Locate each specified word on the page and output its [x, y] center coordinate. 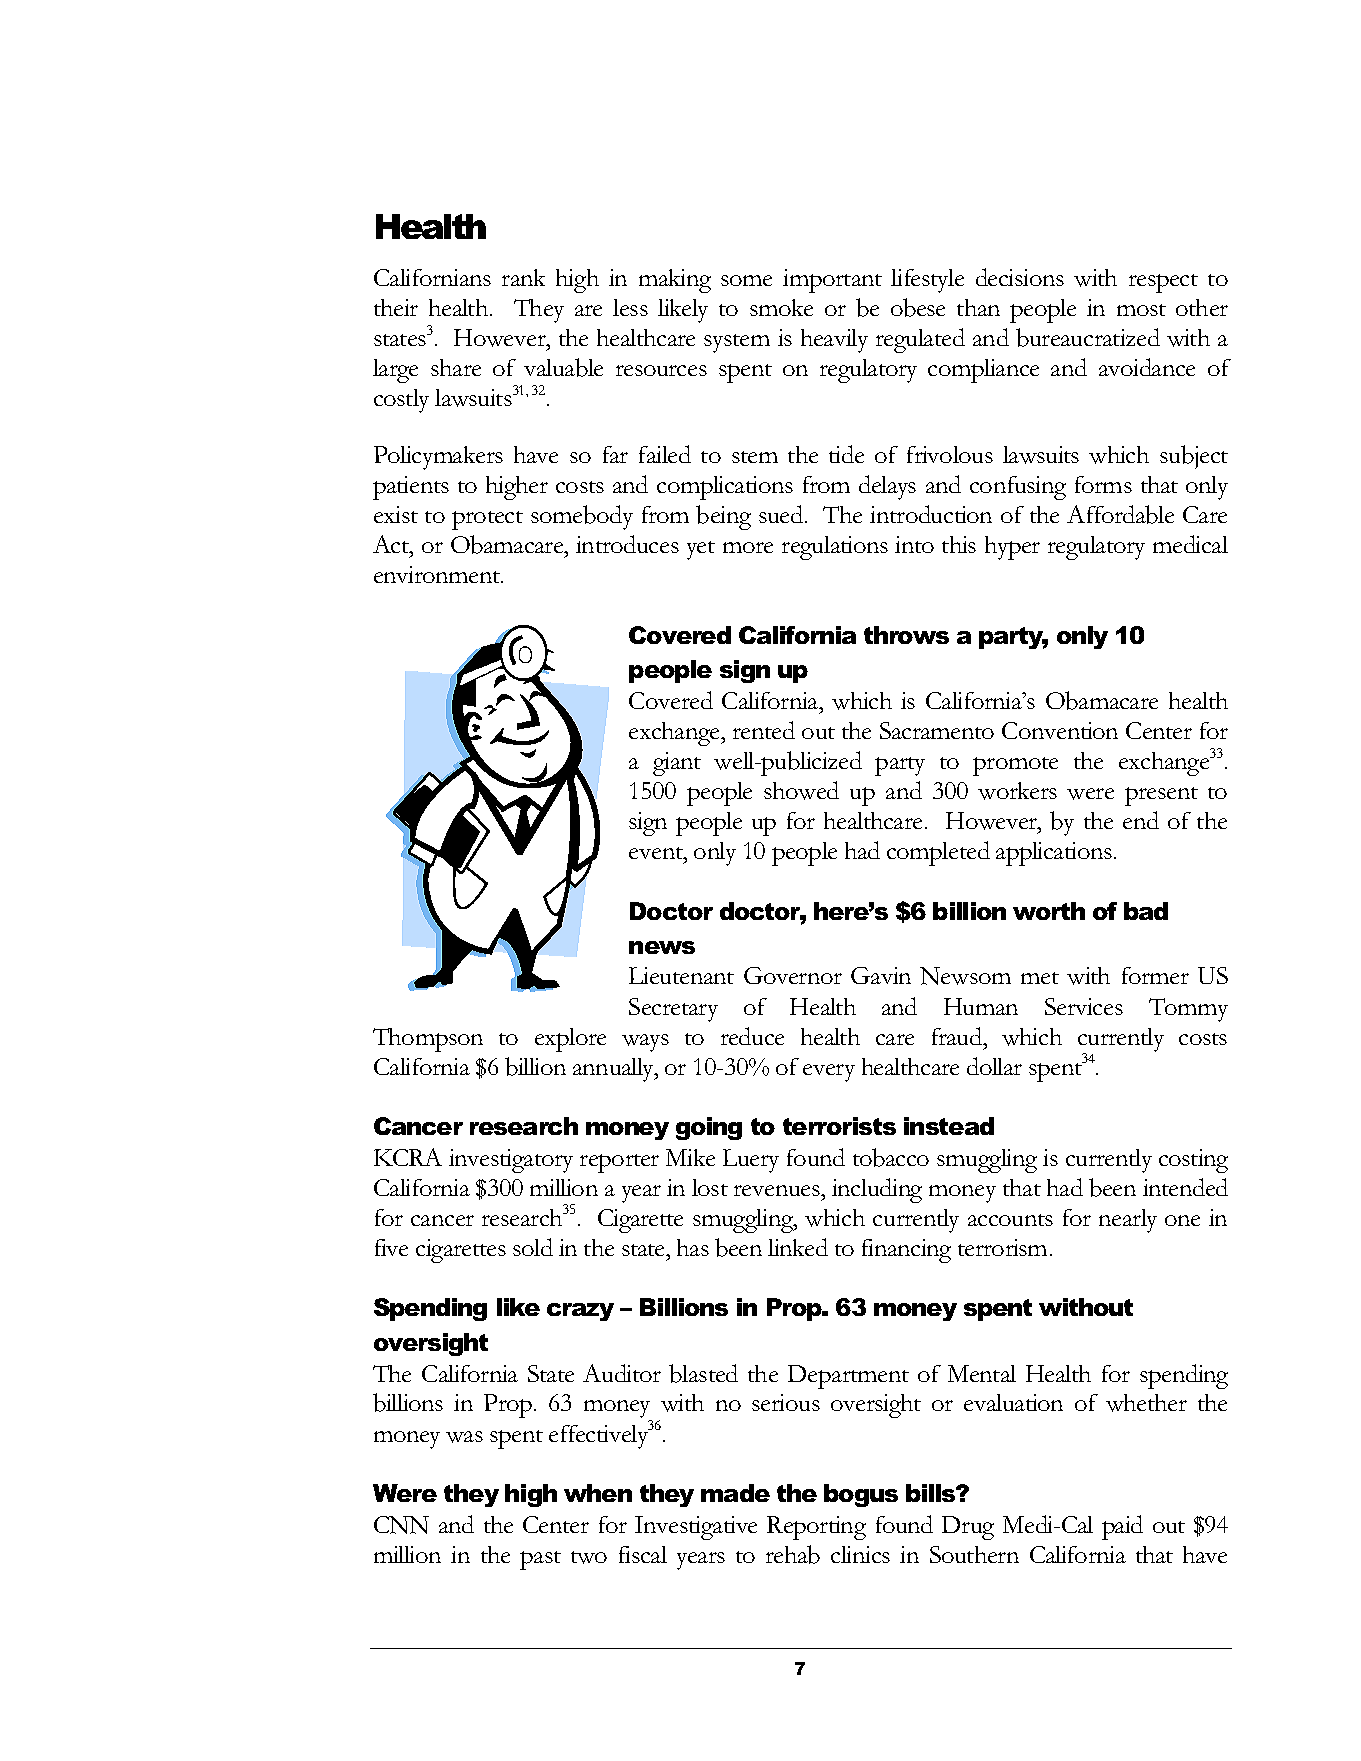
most [1141, 310]
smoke [781, 307]
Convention [1060, 730]
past [540, 1560]
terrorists [839, 1126]
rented [764, 730]
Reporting [816, 1528]
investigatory [511, 1161]
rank [523, 277]
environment [438, 574]
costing [1193, 1161]
